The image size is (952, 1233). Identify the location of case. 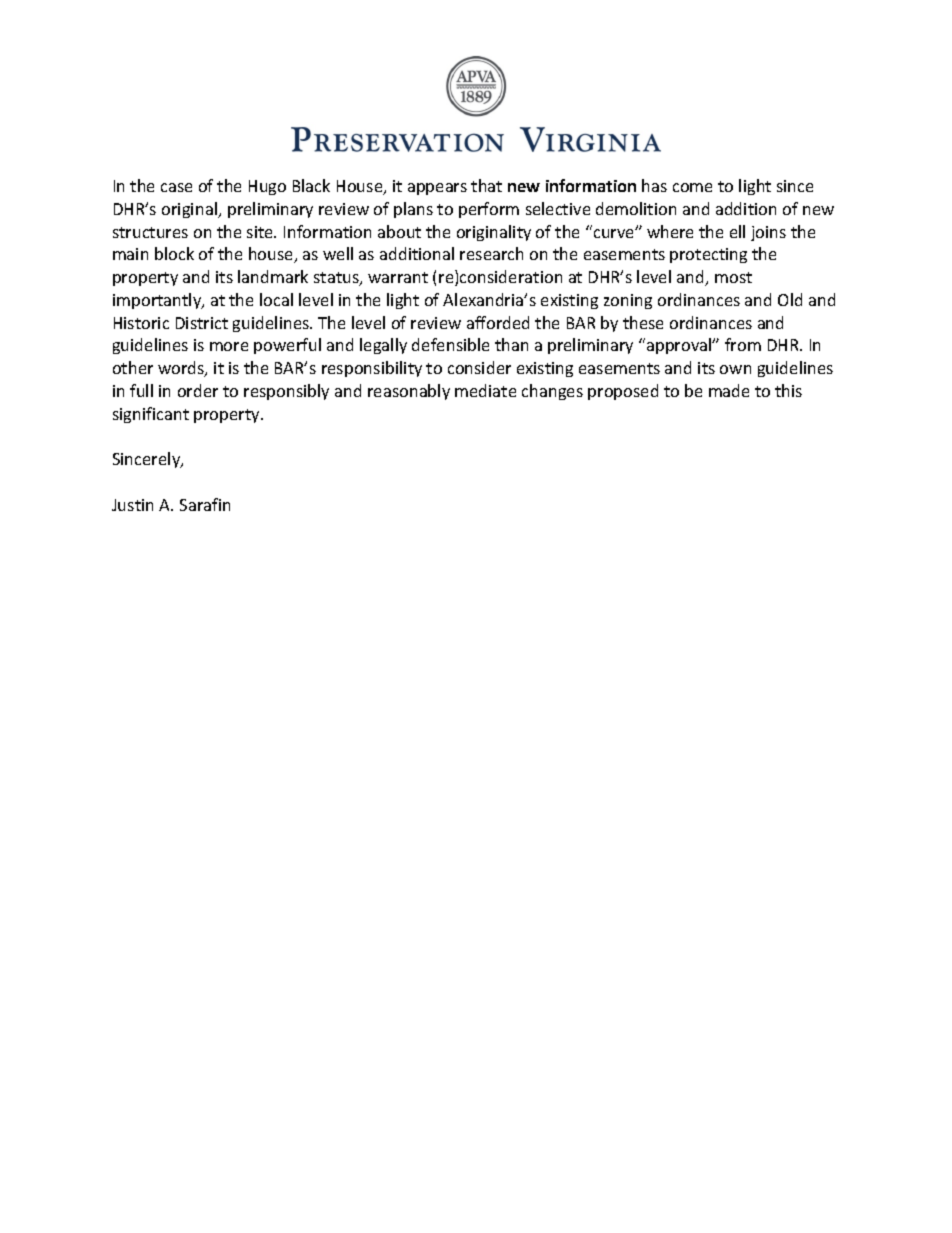
(176, 187).
